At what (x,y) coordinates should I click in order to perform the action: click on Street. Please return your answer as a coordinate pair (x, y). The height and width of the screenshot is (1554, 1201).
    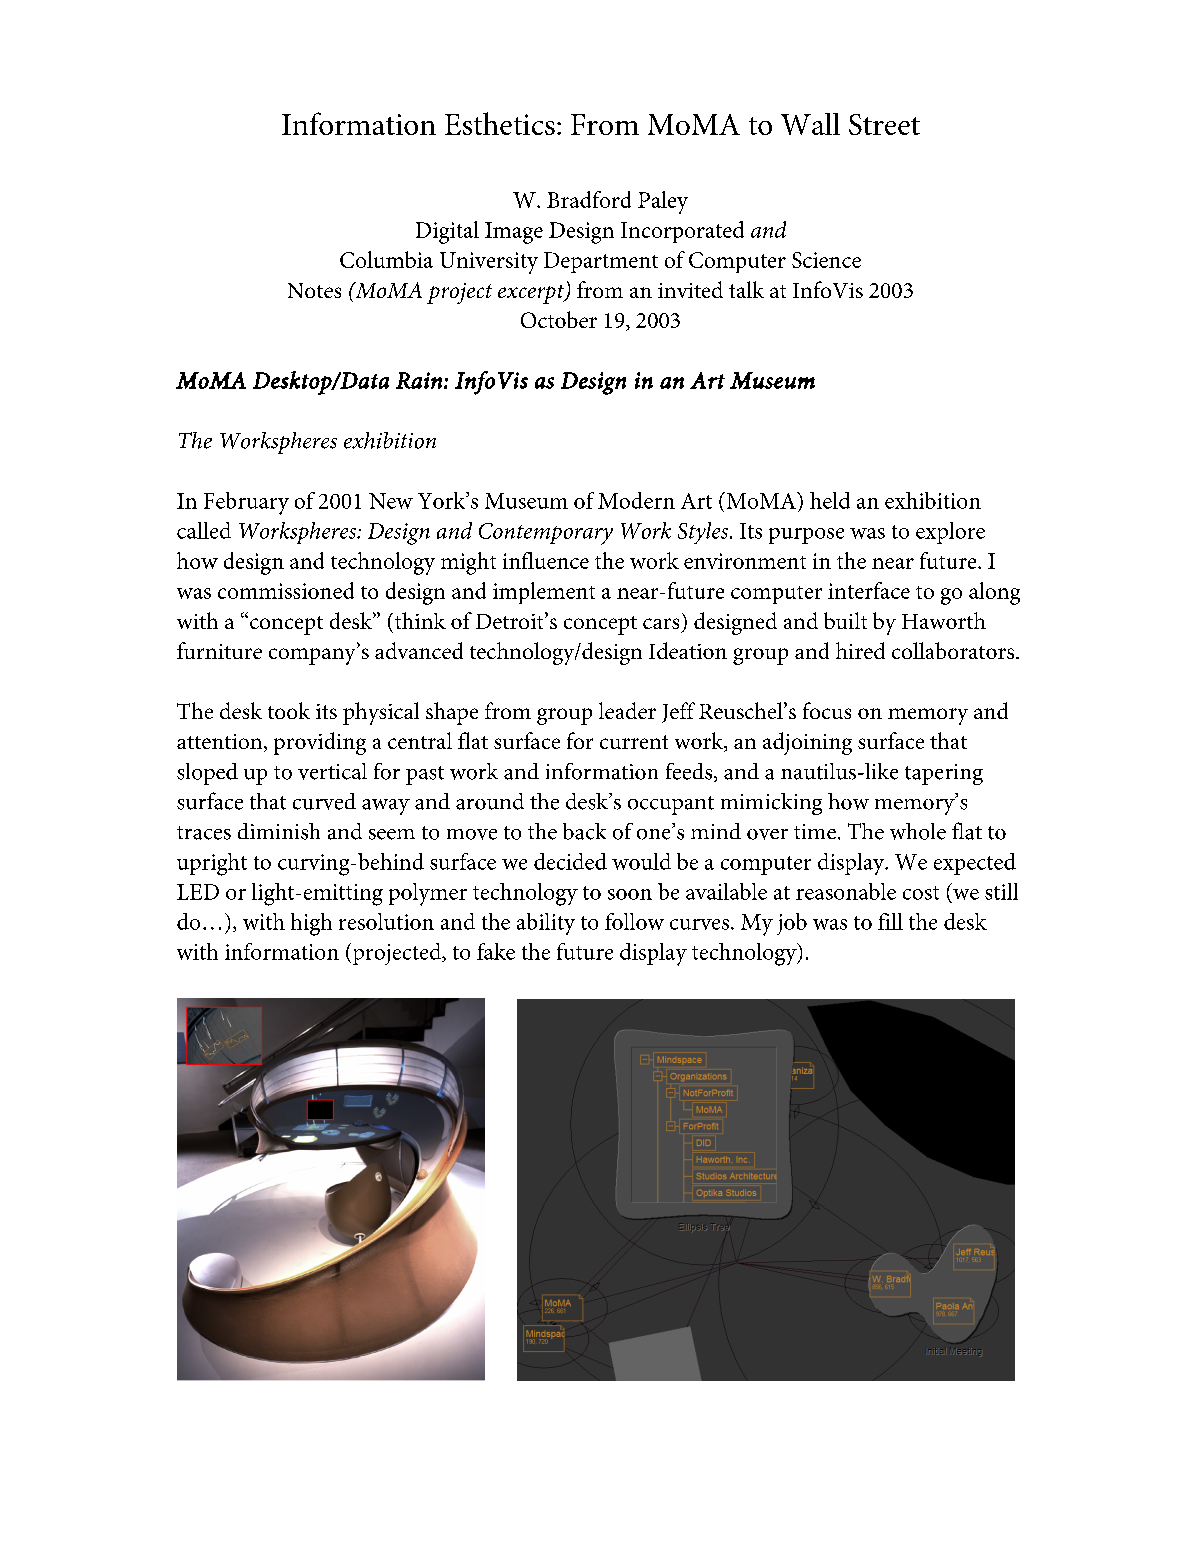
    Looking at the image, I should click on (884, 124).
